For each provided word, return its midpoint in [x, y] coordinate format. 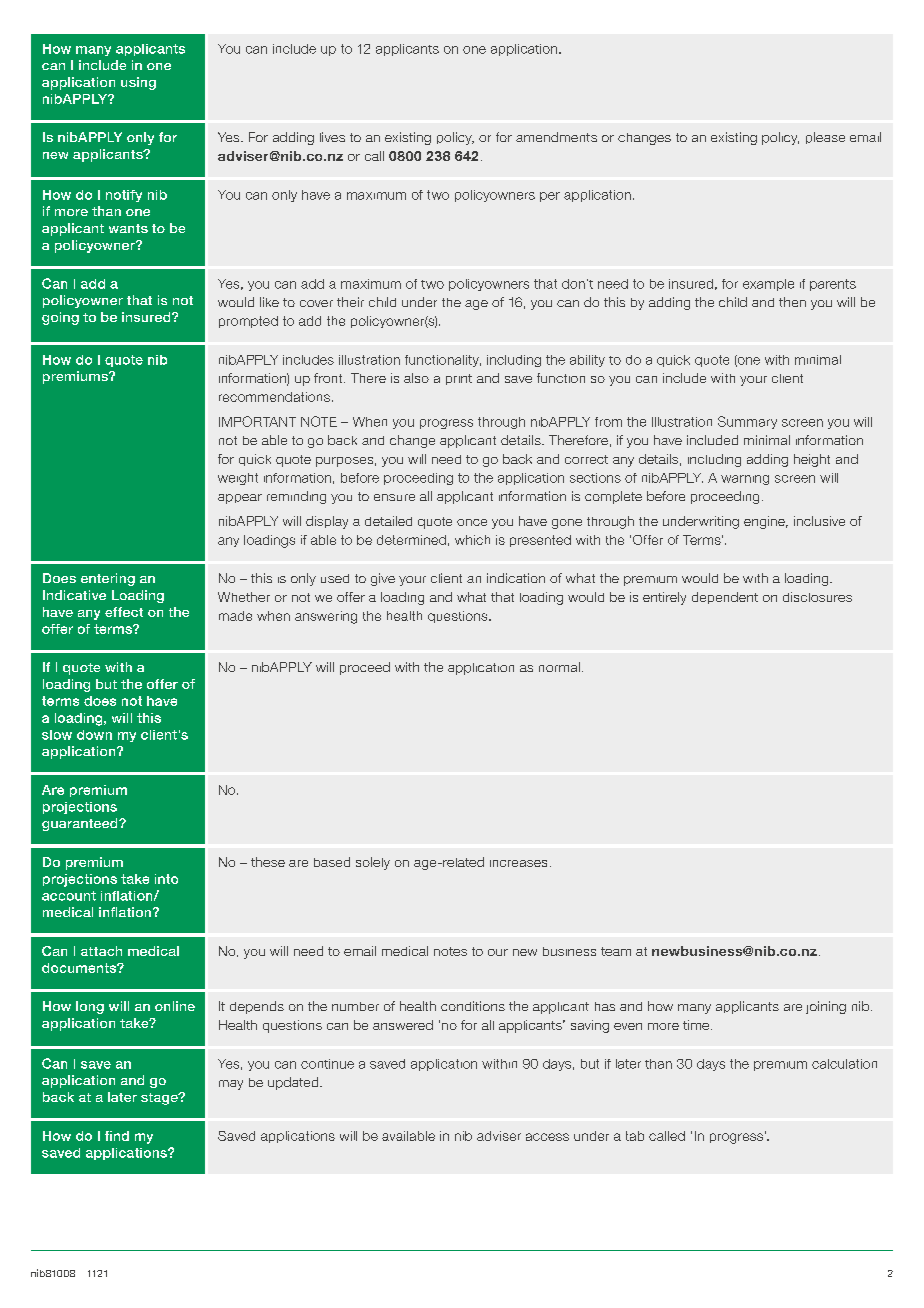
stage [160, 1099]
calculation [844, 1064]
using [138, 83]
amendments [556, 137]
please [825, 138]
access [547, 1137]
